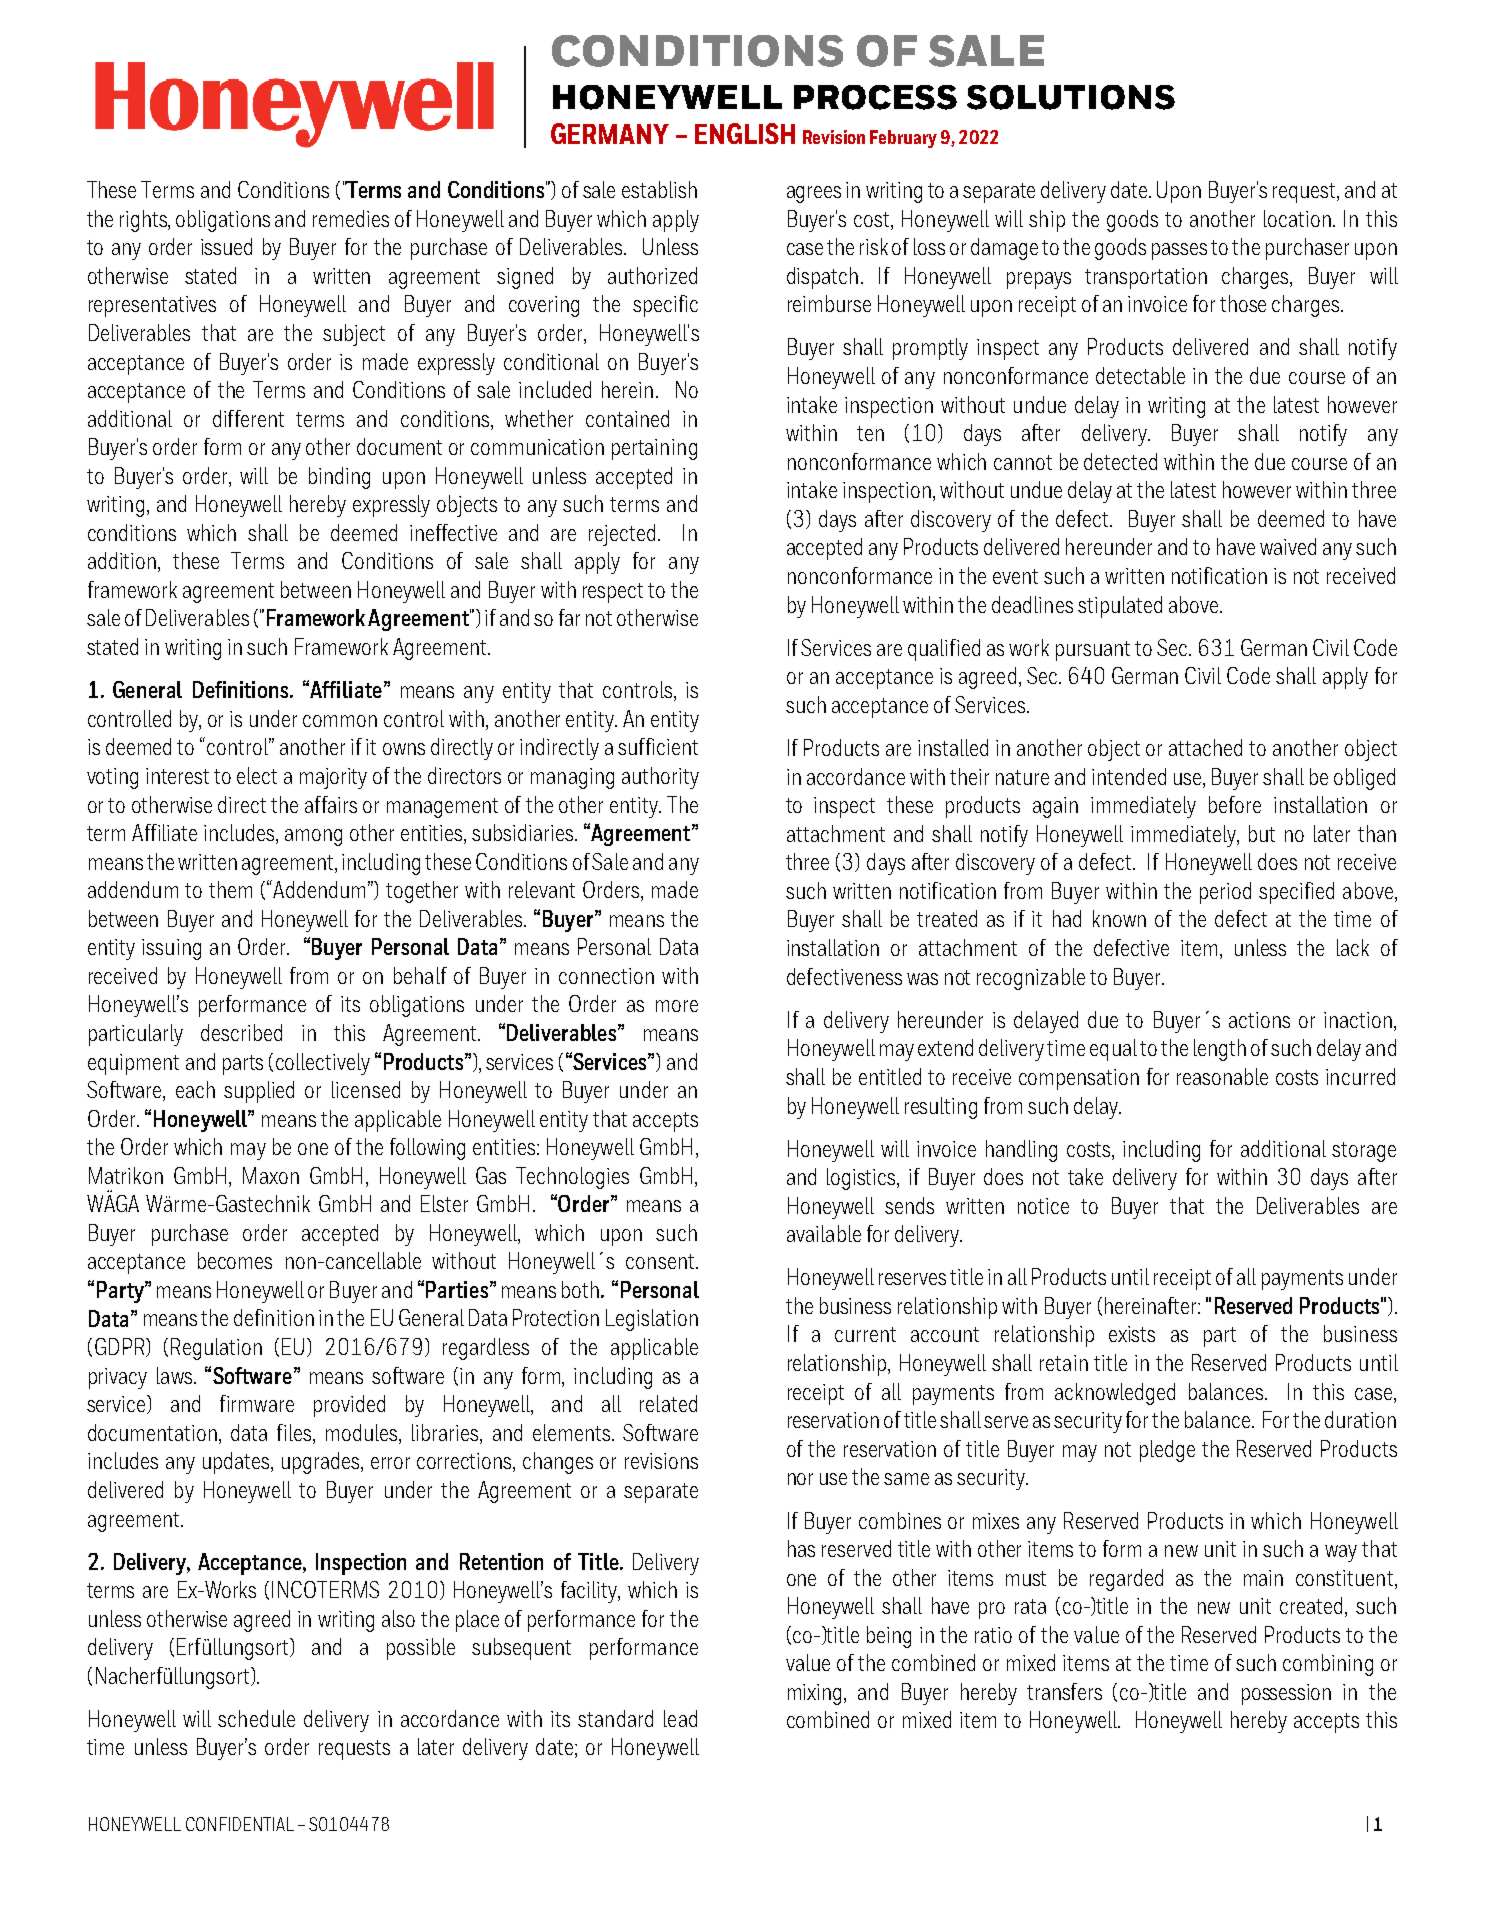 The height and width of the page is (1922, 1485). Describe the element at coordinates (1297, 218) in the page. I see `location` at that location.
